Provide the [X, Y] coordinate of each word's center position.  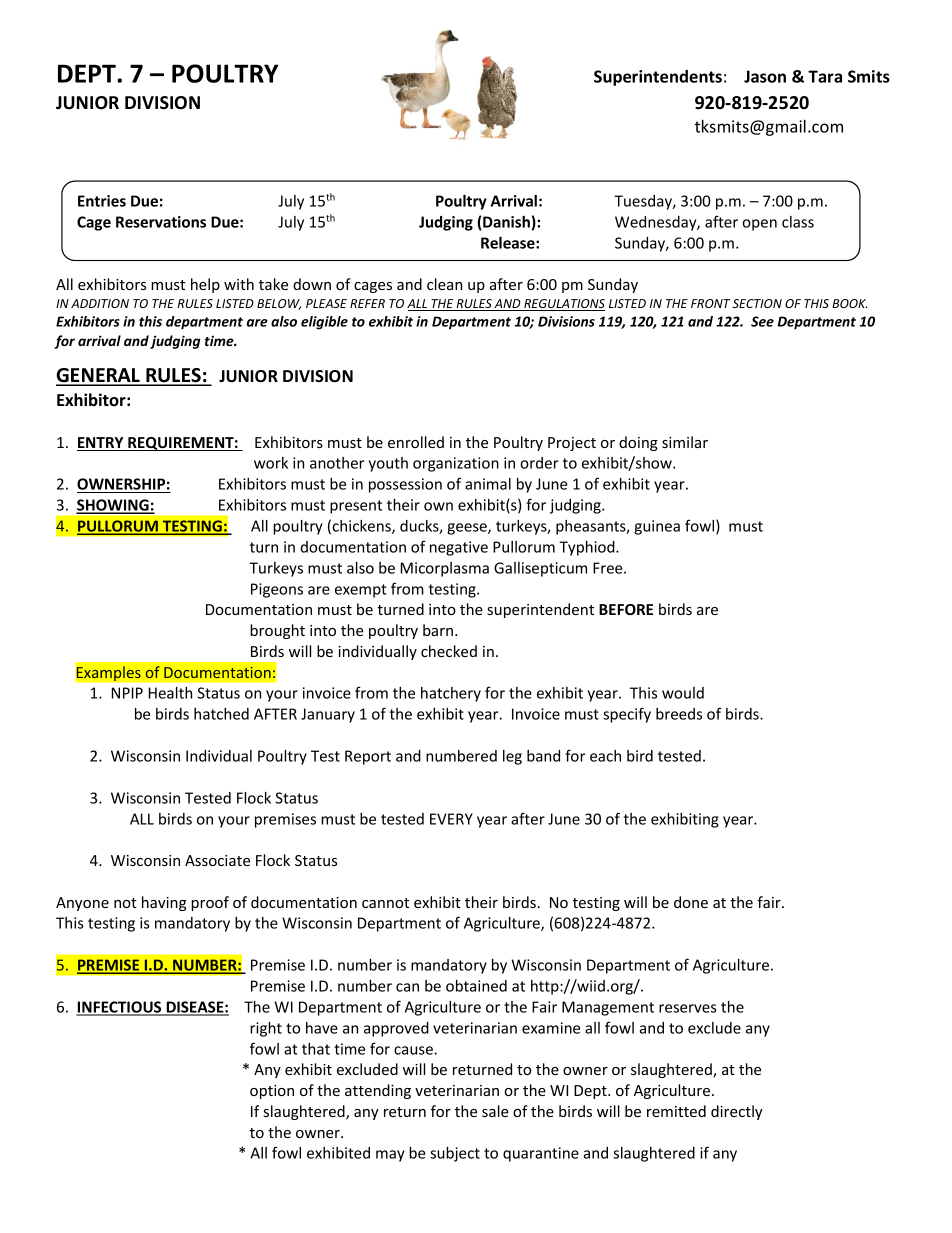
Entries [102, 201]
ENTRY [101, 444]
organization [456, 464]
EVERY [451, 819]
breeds [679, 714]
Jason [765, 76]
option [272, 1092]
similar [685, 442]
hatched [221, 714]
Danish [505, 223]
